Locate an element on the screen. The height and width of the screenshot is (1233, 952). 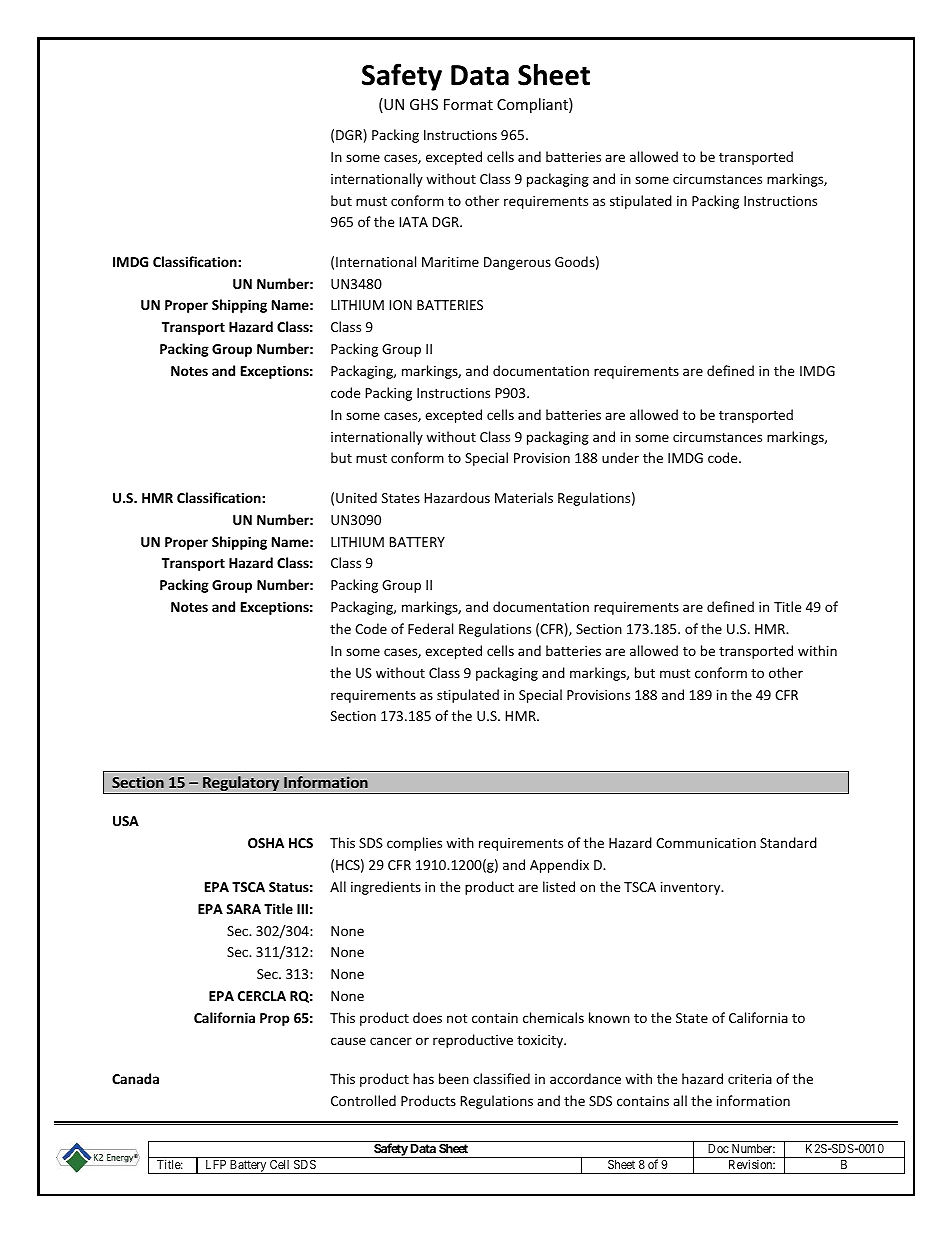
IATA is located at coordinates (413, 222).
